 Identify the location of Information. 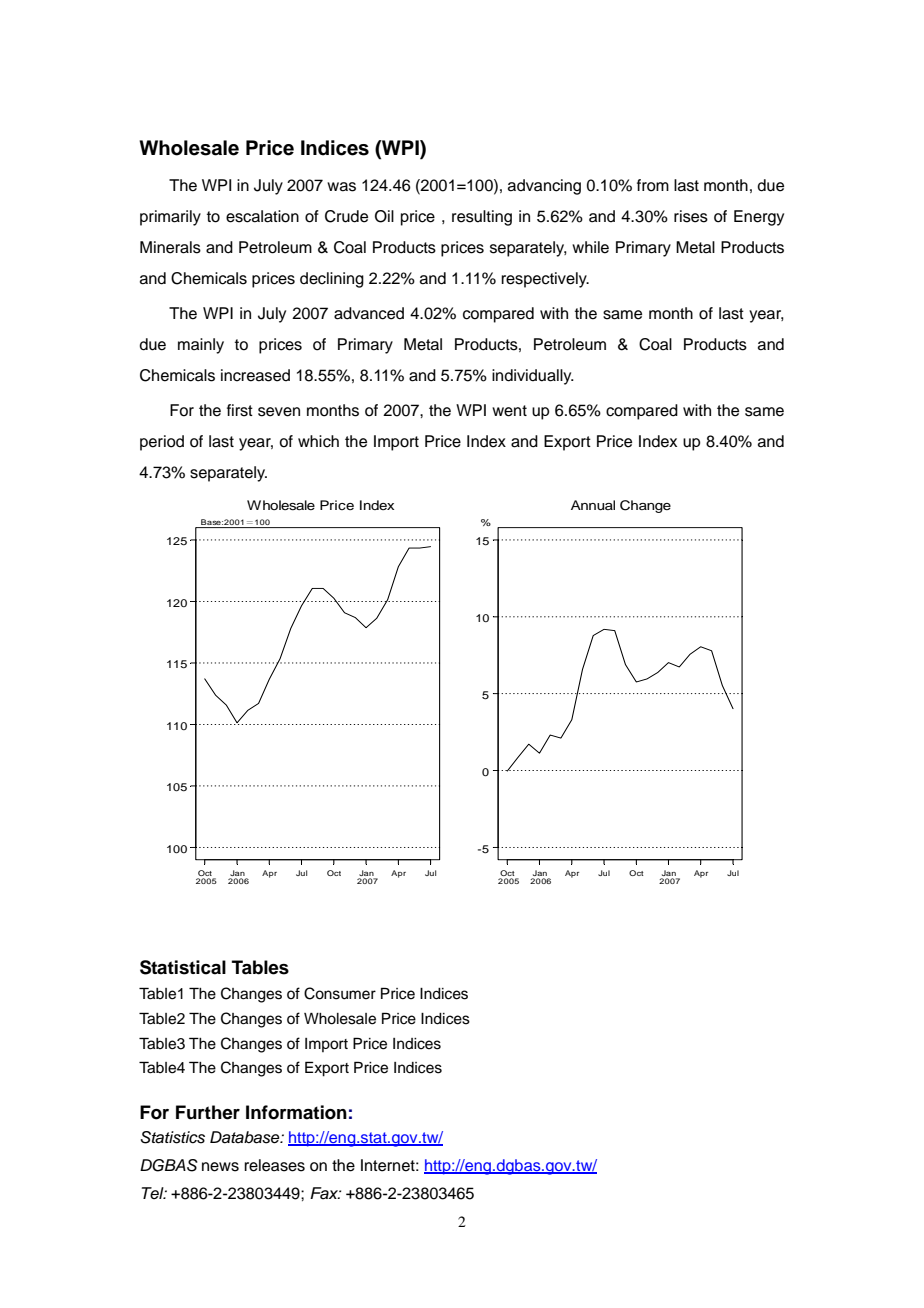
(296, 1112).
